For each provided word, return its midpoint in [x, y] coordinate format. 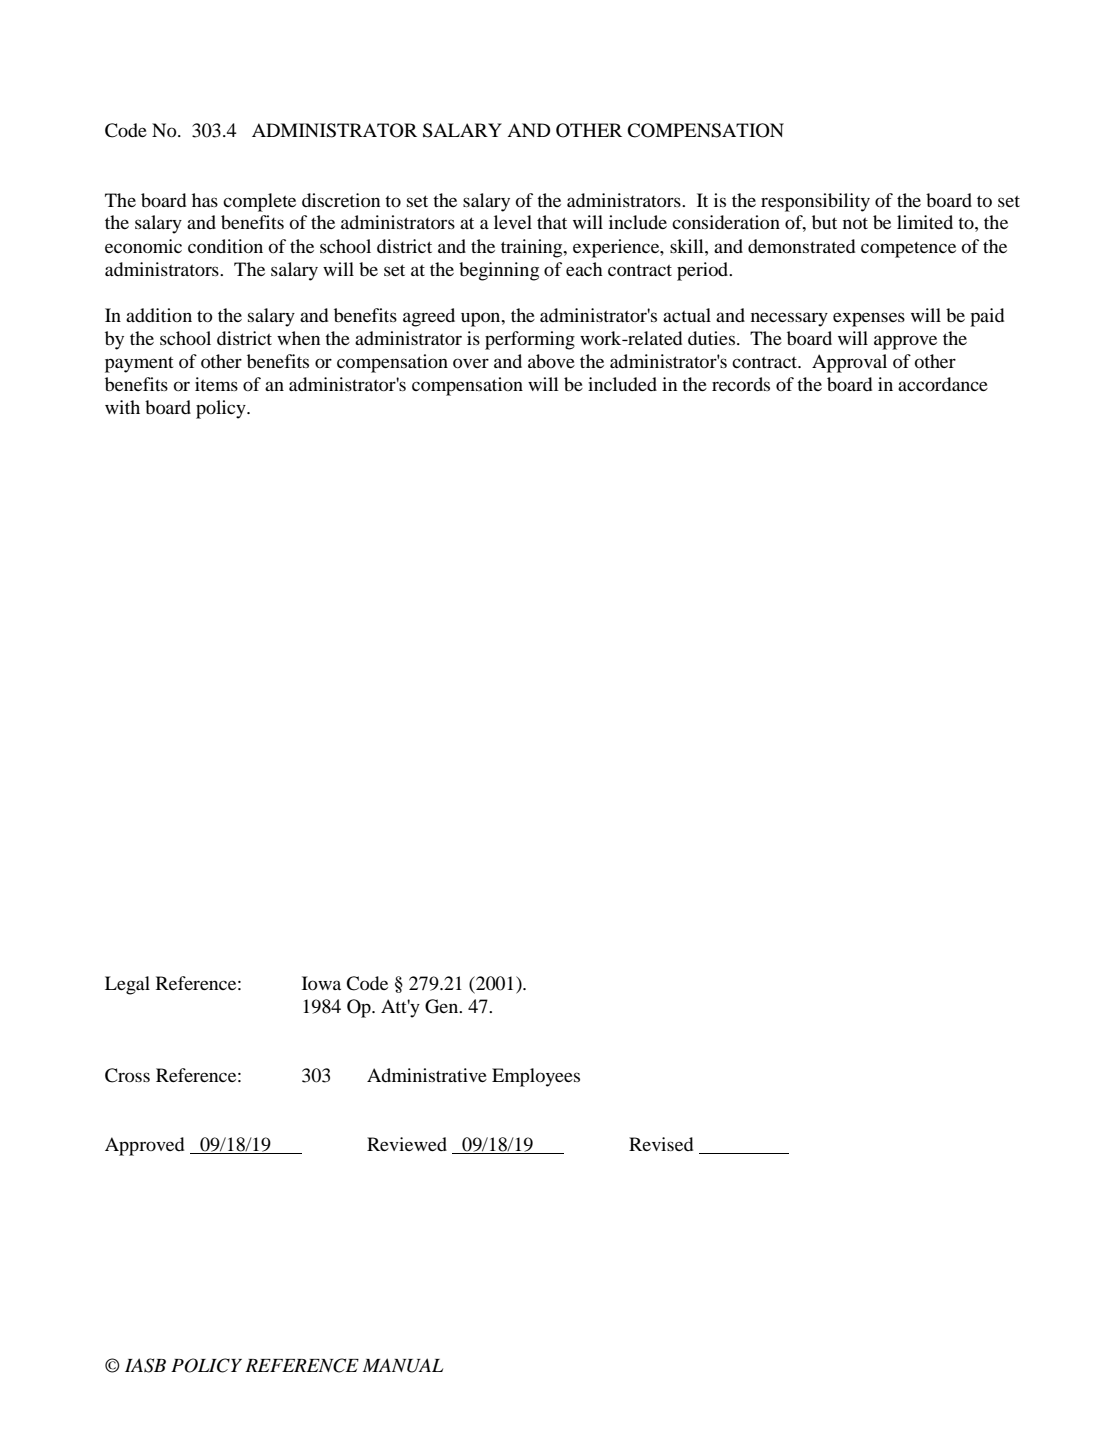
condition [225, 246]
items [216, 384]
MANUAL [403, 1365]
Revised [661, 1144]
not [855, 223]
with [122, 407]
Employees [536, 1077]
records [741, 384]
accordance [943, 384]
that [552, 222]
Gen [443, 1006]
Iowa [321, 983]
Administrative [427, 1075]
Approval [849, 363]
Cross [127, 1075]
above [551, 361]
